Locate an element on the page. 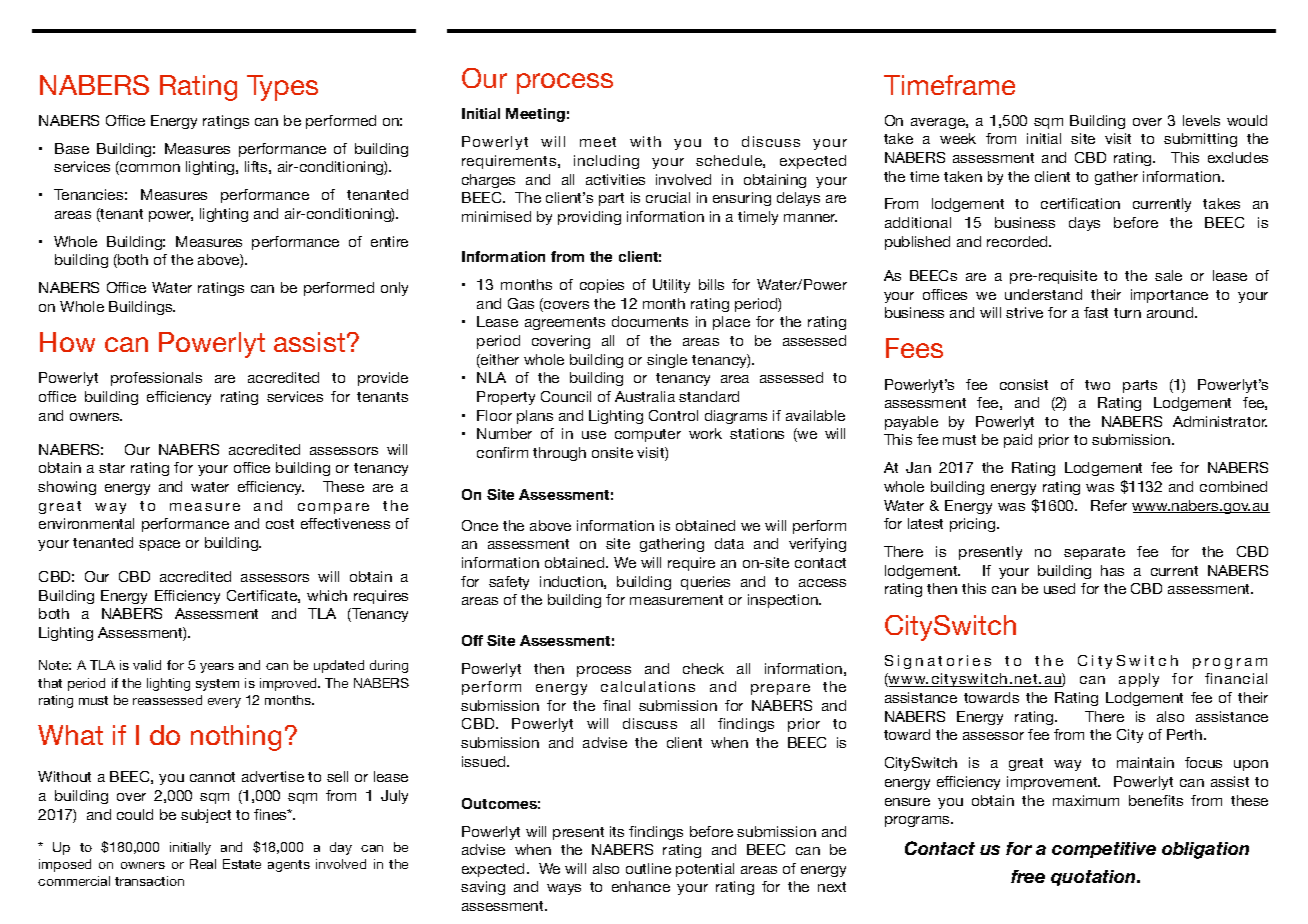 This image has height=924, width=1308. professionals is located at coordinates (156, 379).
